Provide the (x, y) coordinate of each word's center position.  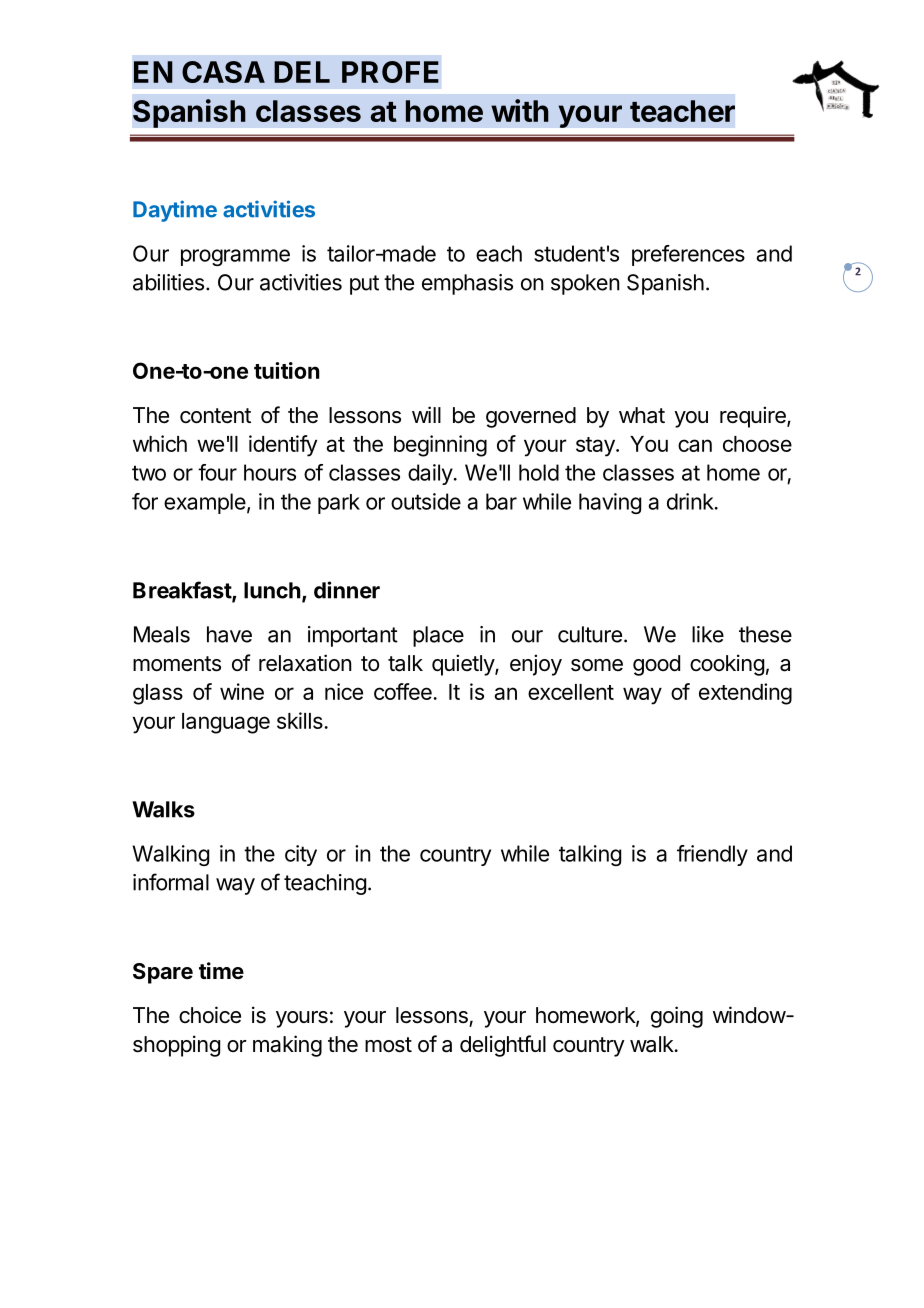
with (520, 110)
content (215, 416)
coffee (404, 691)
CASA (223, 72)
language (226, 723)
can (695, 445)
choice (210, 1015)
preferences (688, 255)
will (426, 414)
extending (745, 694)
